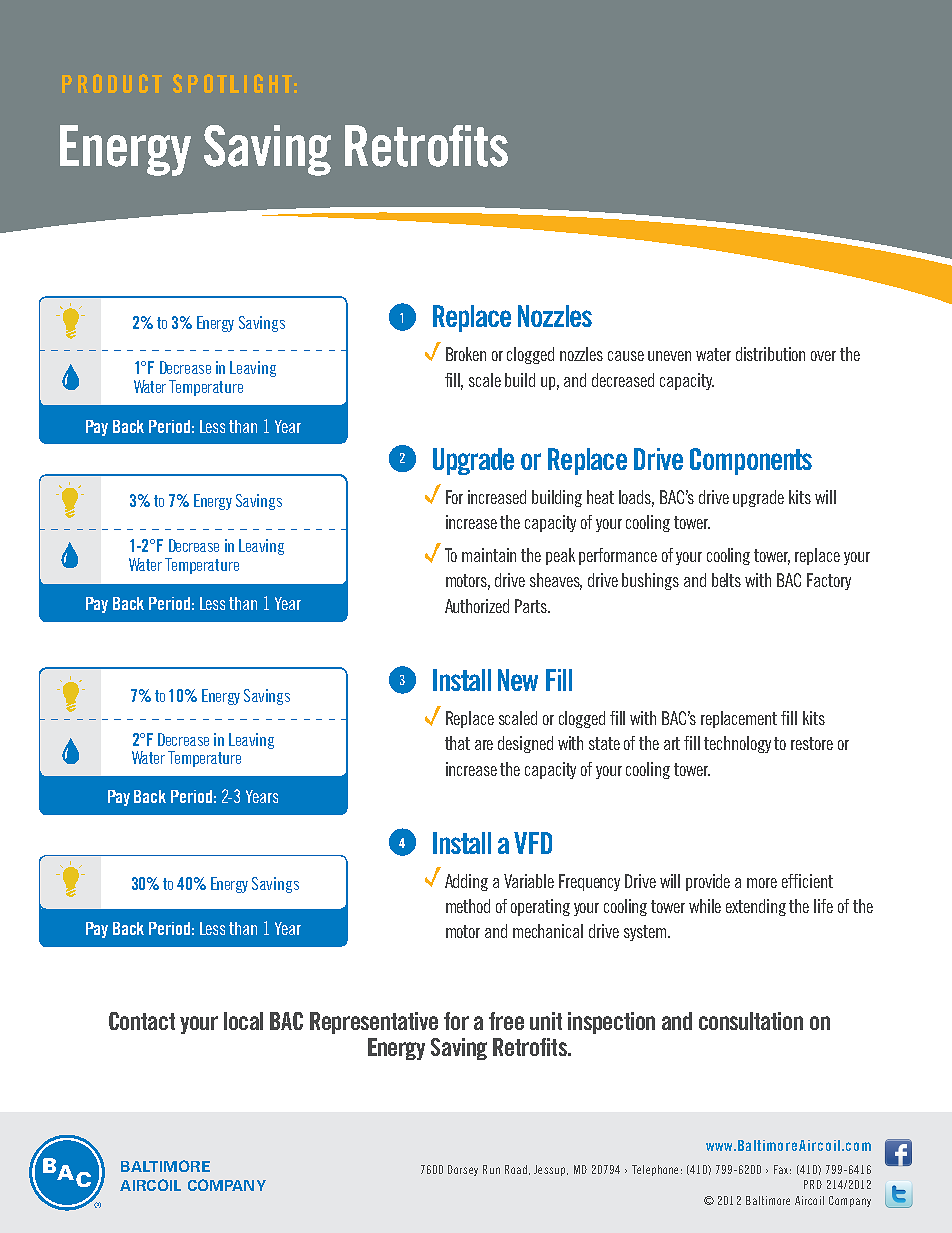 This document has width=952, height=1233. Describe the element at coordinates (142, 1021) in the document. I see `Contact` at that location.
